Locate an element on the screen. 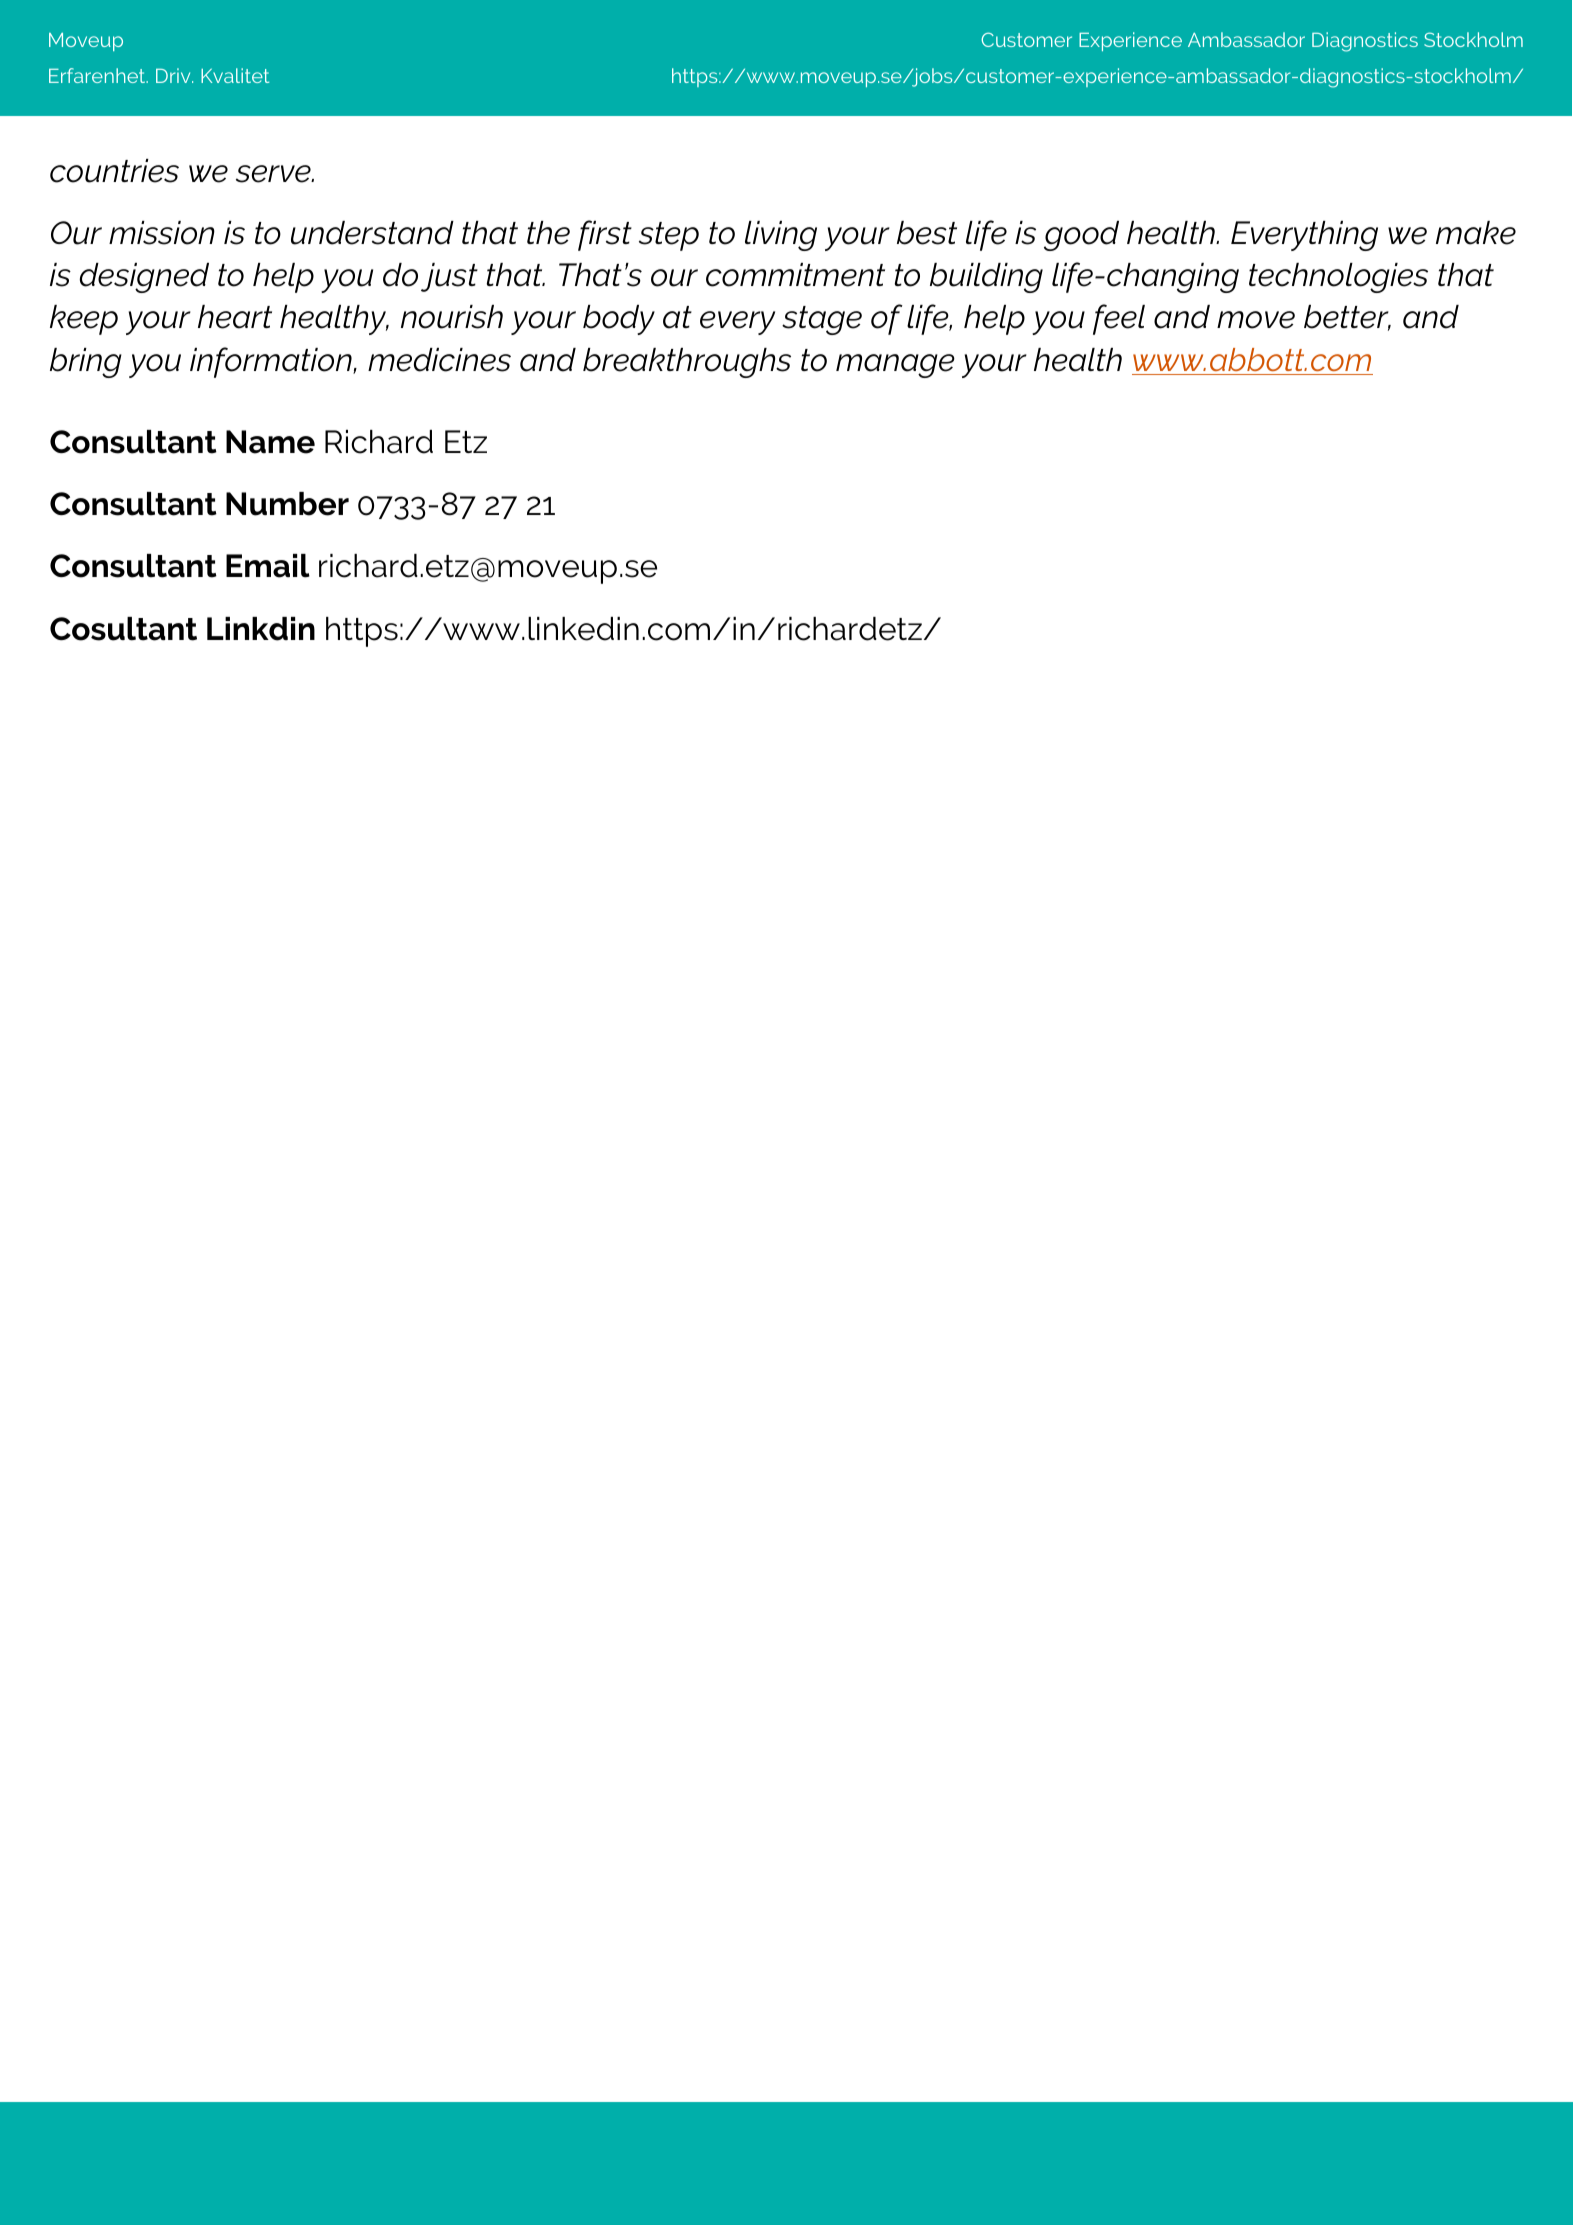  Name is located at coordinates (270, 442).
